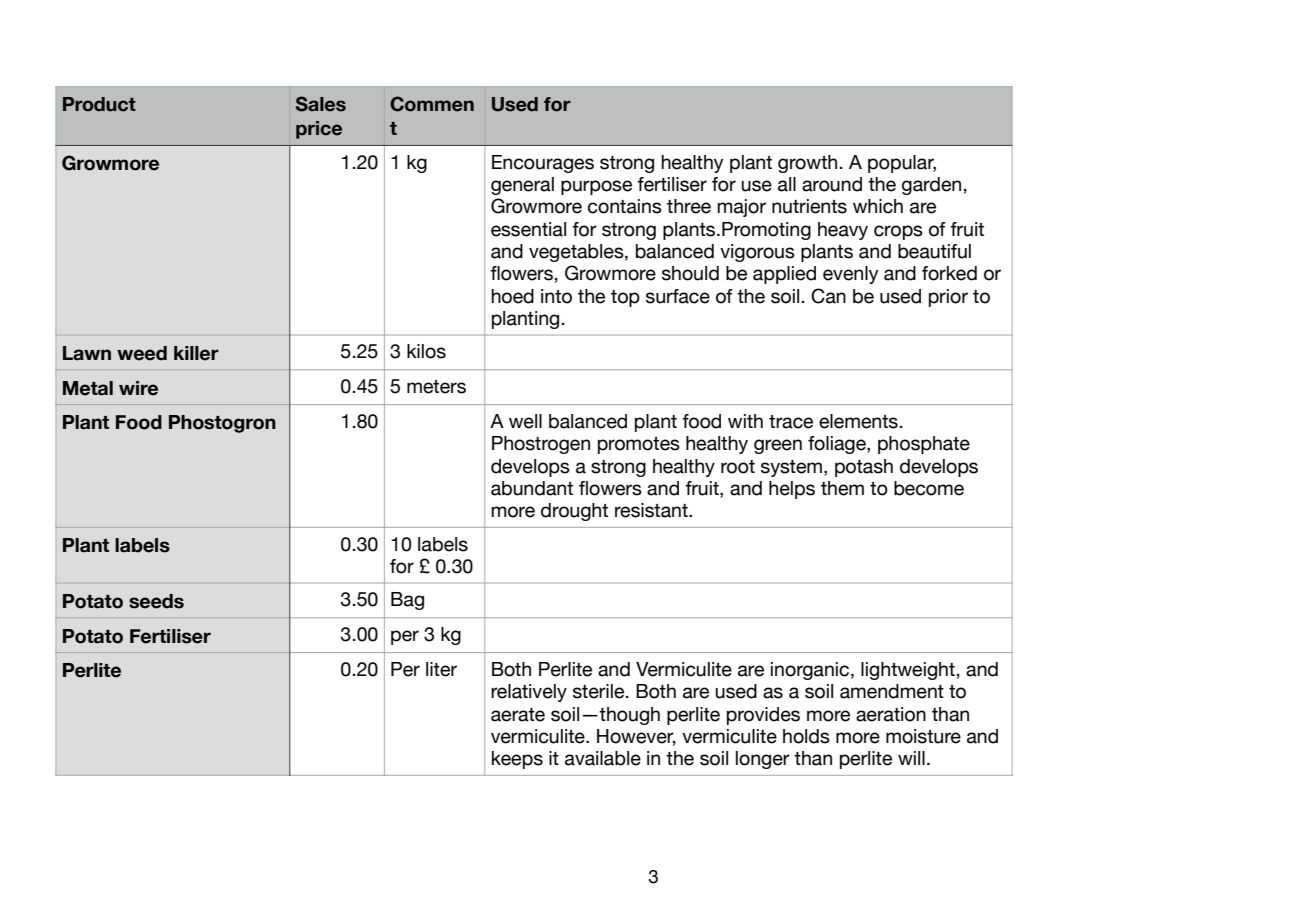 The width and height of the image is (1308, 924). Describe the element at coordinates (99, 104) in the image. I see `Product` at that location.
